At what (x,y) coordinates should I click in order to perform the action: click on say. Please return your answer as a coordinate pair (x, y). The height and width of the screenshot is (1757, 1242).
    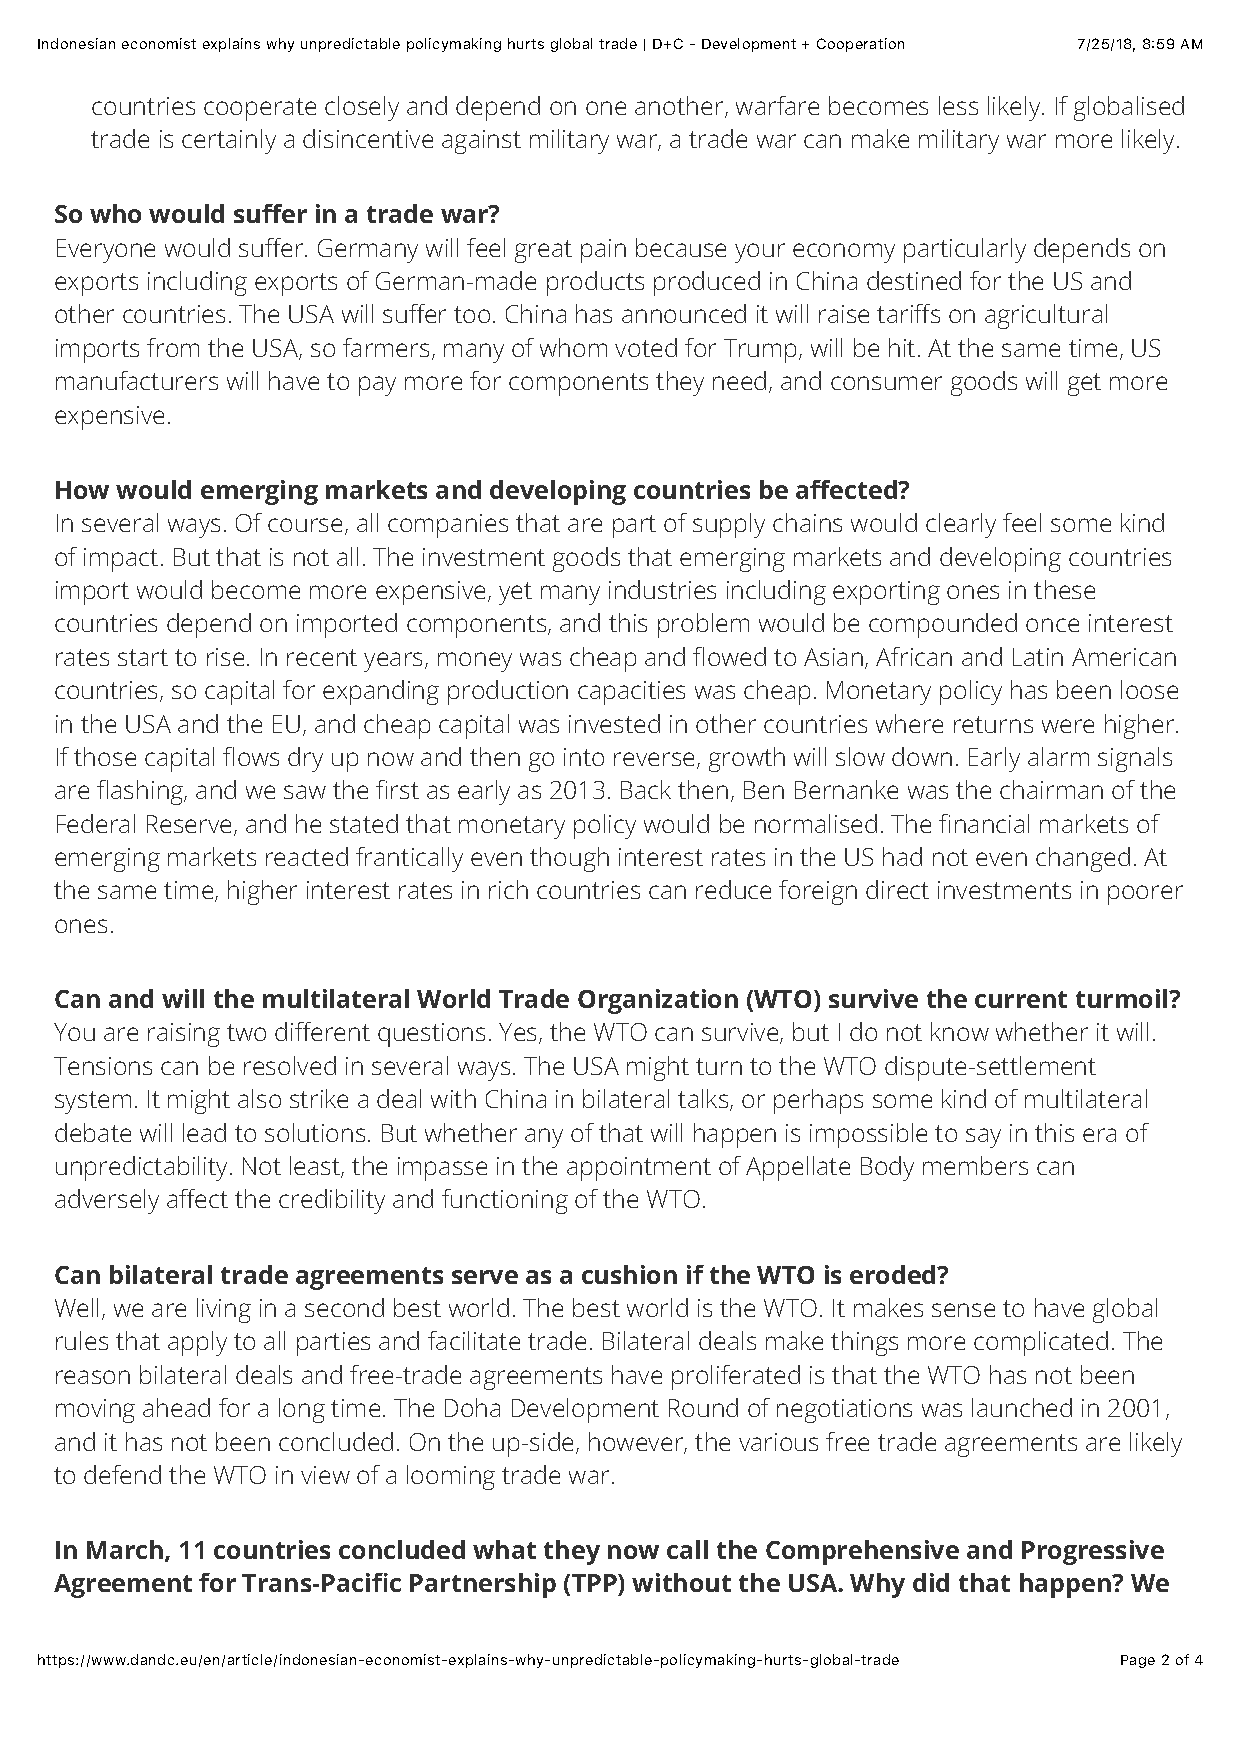
    Looking at the image, I should click on (983, 1138).
